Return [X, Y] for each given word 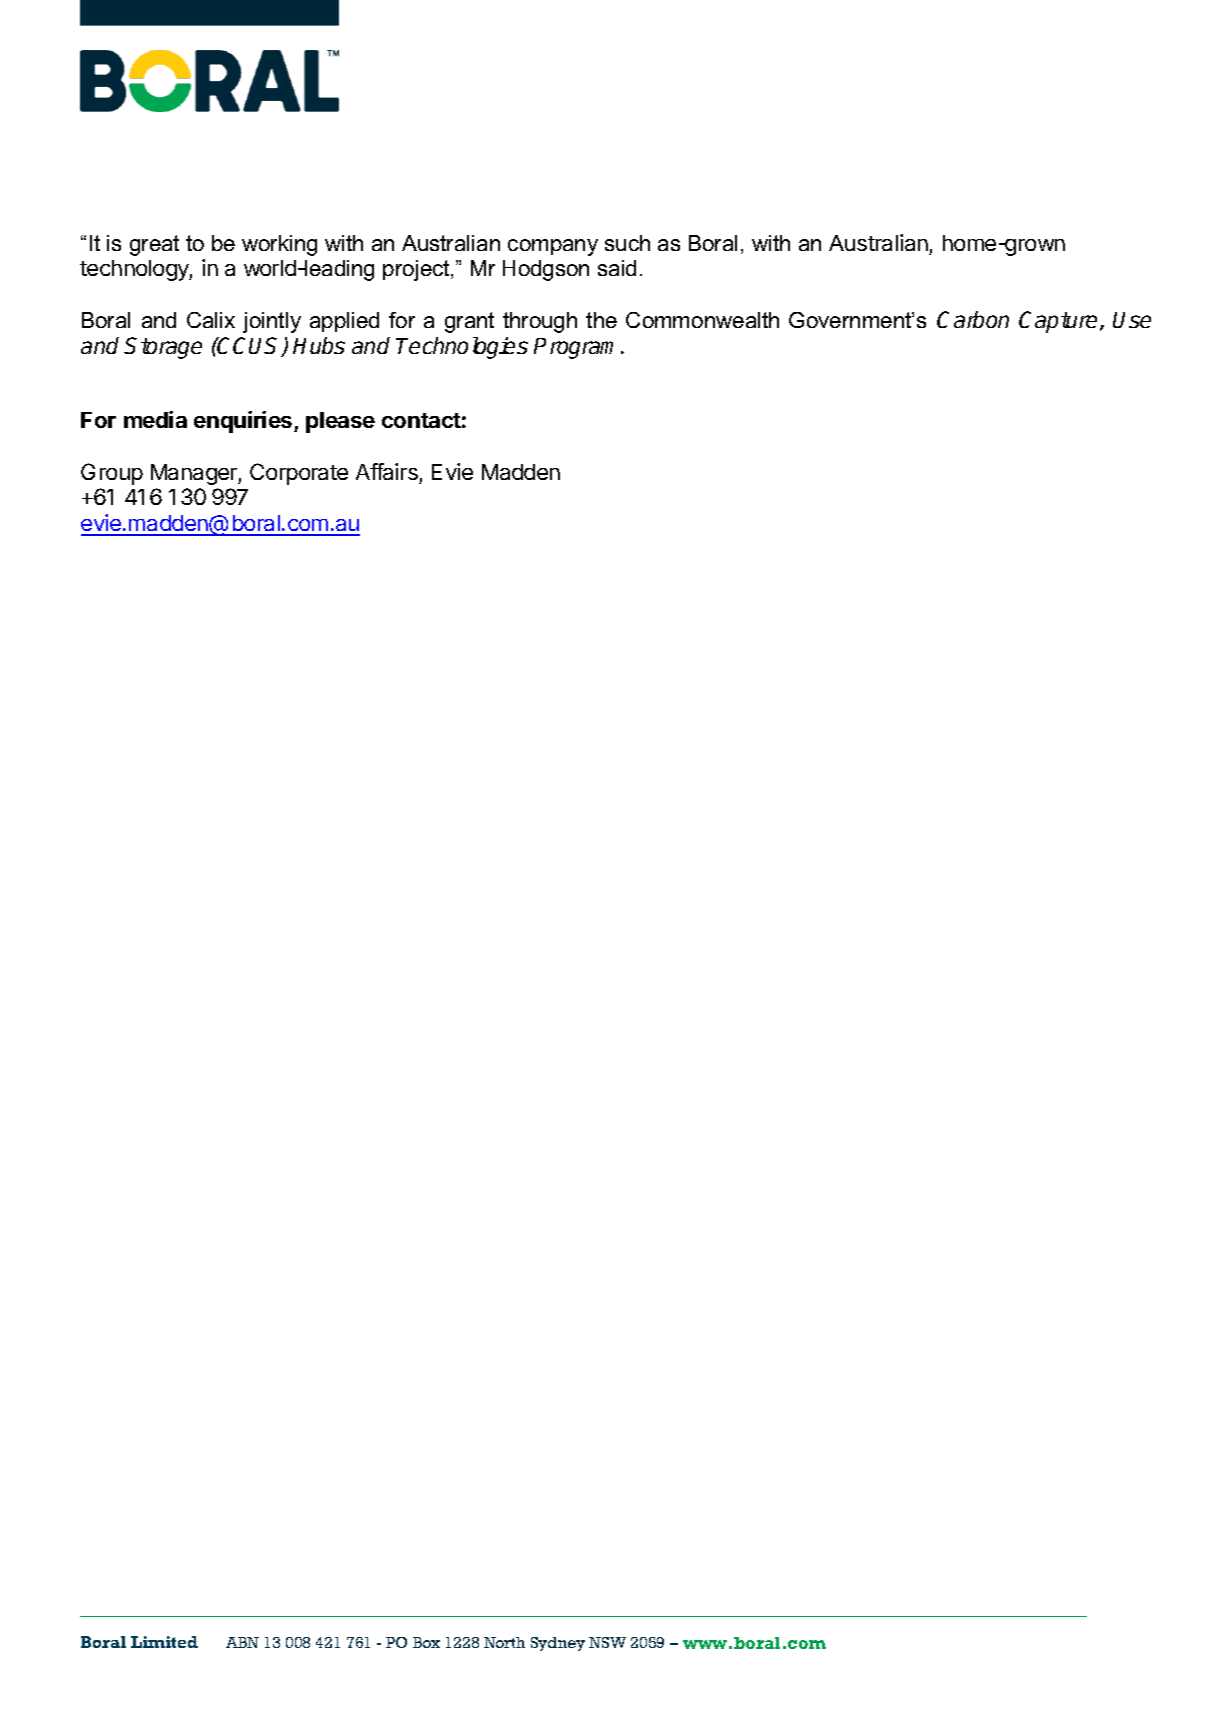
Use [1132, 320]
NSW [607, 1642]
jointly [272, 322]
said [617, 268]
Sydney [558, 1644]
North [504, 1642]
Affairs [387, 471]
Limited [164, 1642]
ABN [242, 1642]
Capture [1060, 322]
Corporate [299, 474]
